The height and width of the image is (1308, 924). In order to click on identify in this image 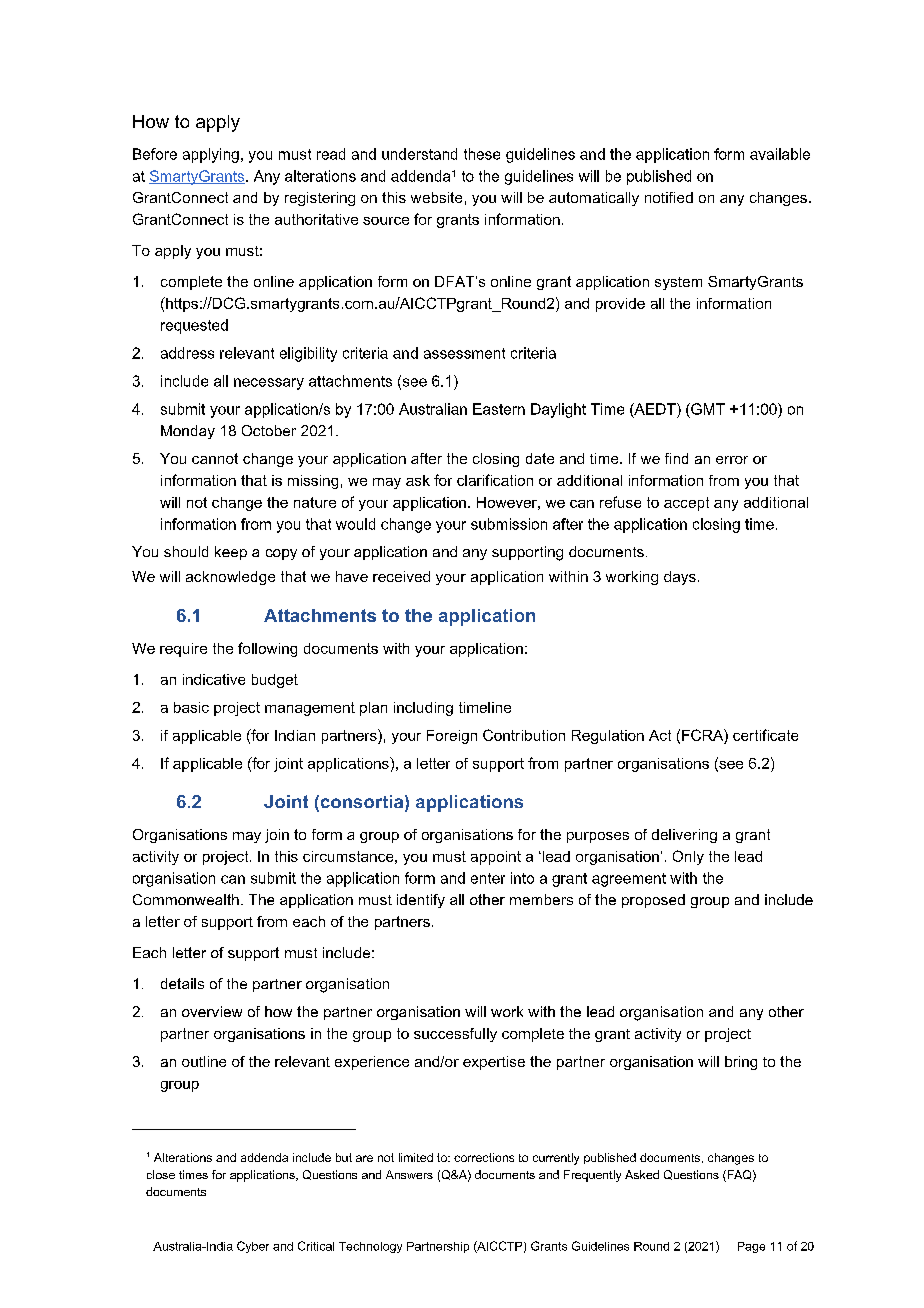, I will do `click(421, 901)`.
